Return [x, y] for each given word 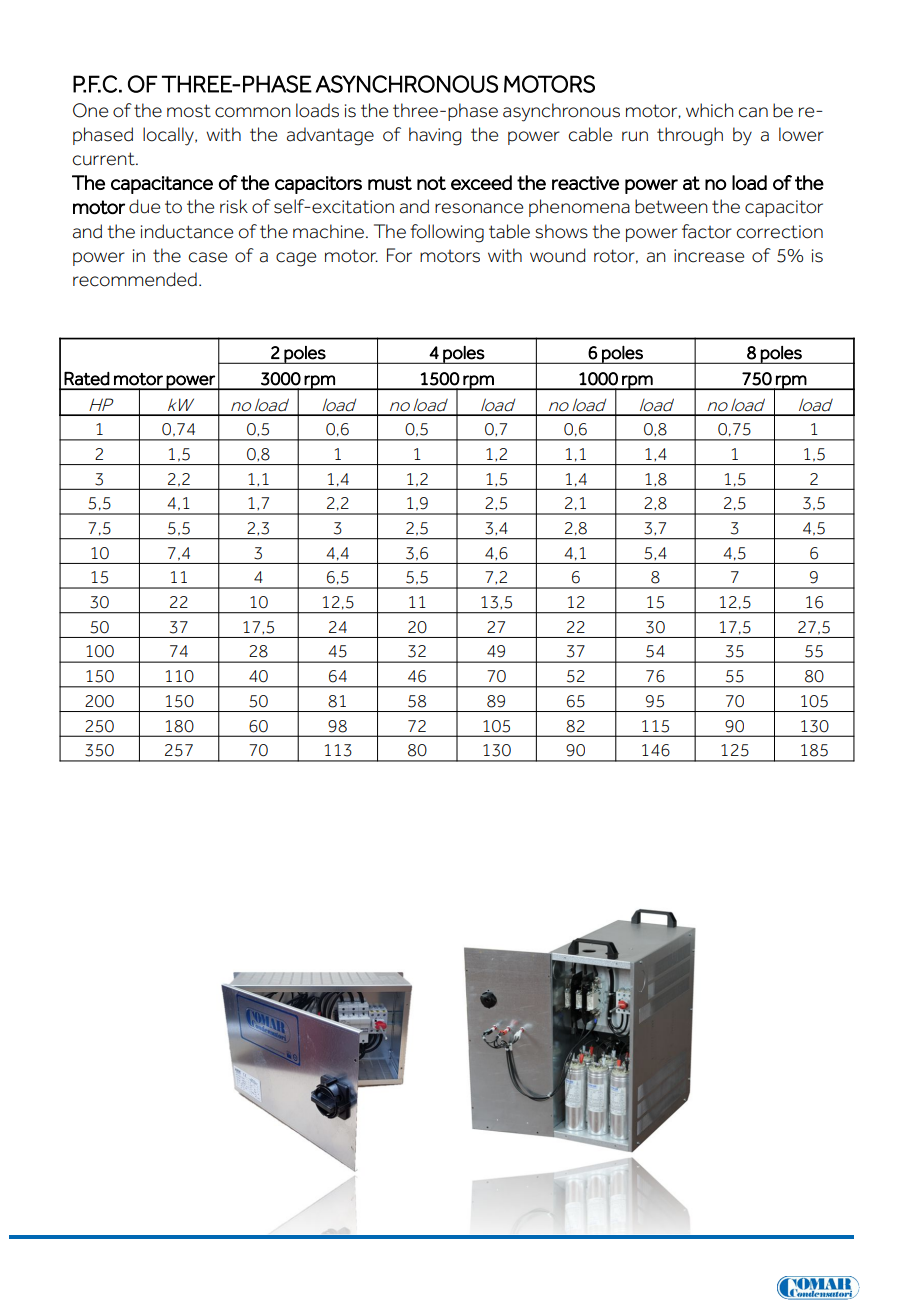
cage [296, 259]
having [435, 136]
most [189, 111]
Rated [87, 378]
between [671, 206]
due [144, 206]
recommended [135, 279]
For [399, 255]
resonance [479, 208]
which [709, 110]
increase [709, 256]
